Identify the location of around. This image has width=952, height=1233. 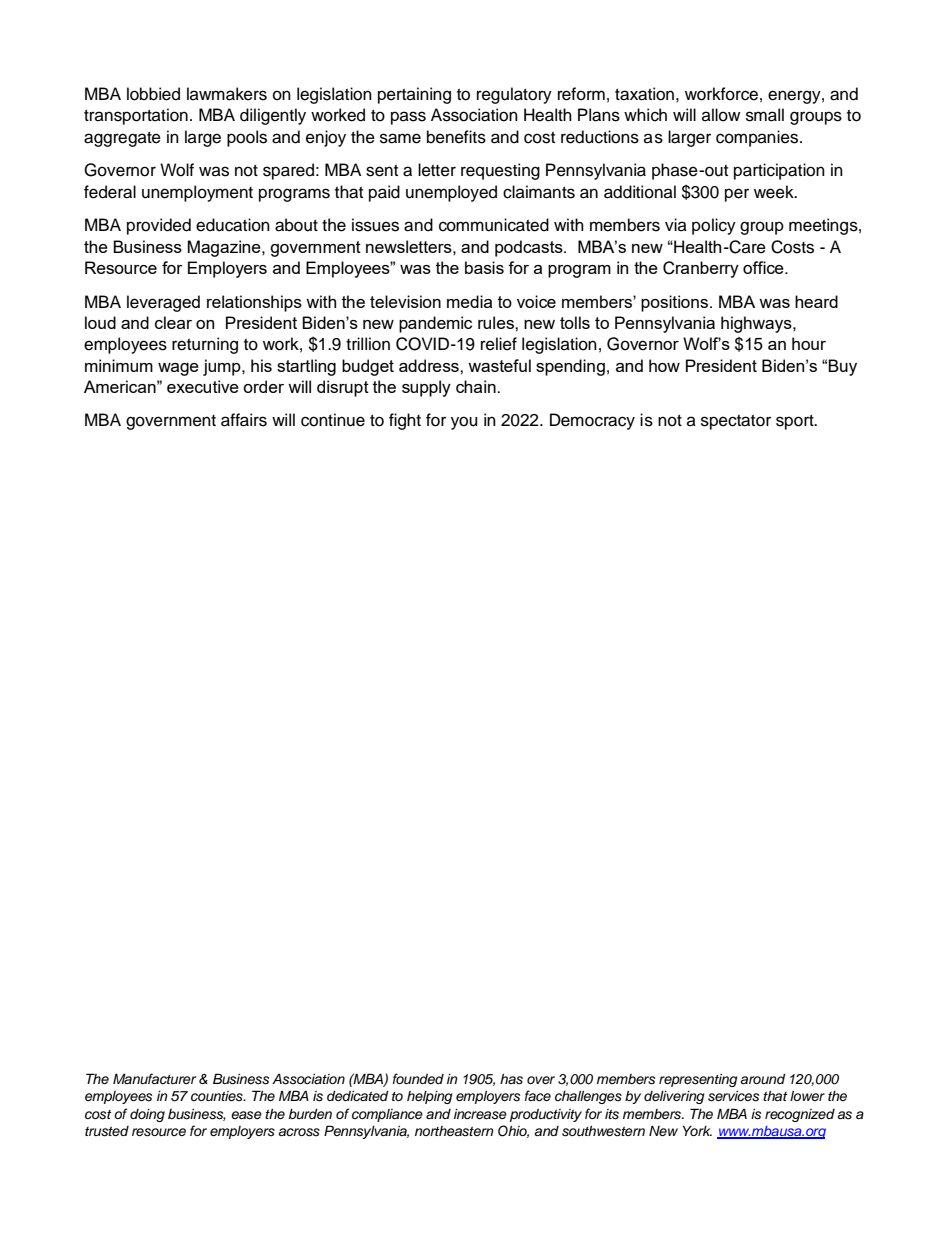
(763, 1079).
